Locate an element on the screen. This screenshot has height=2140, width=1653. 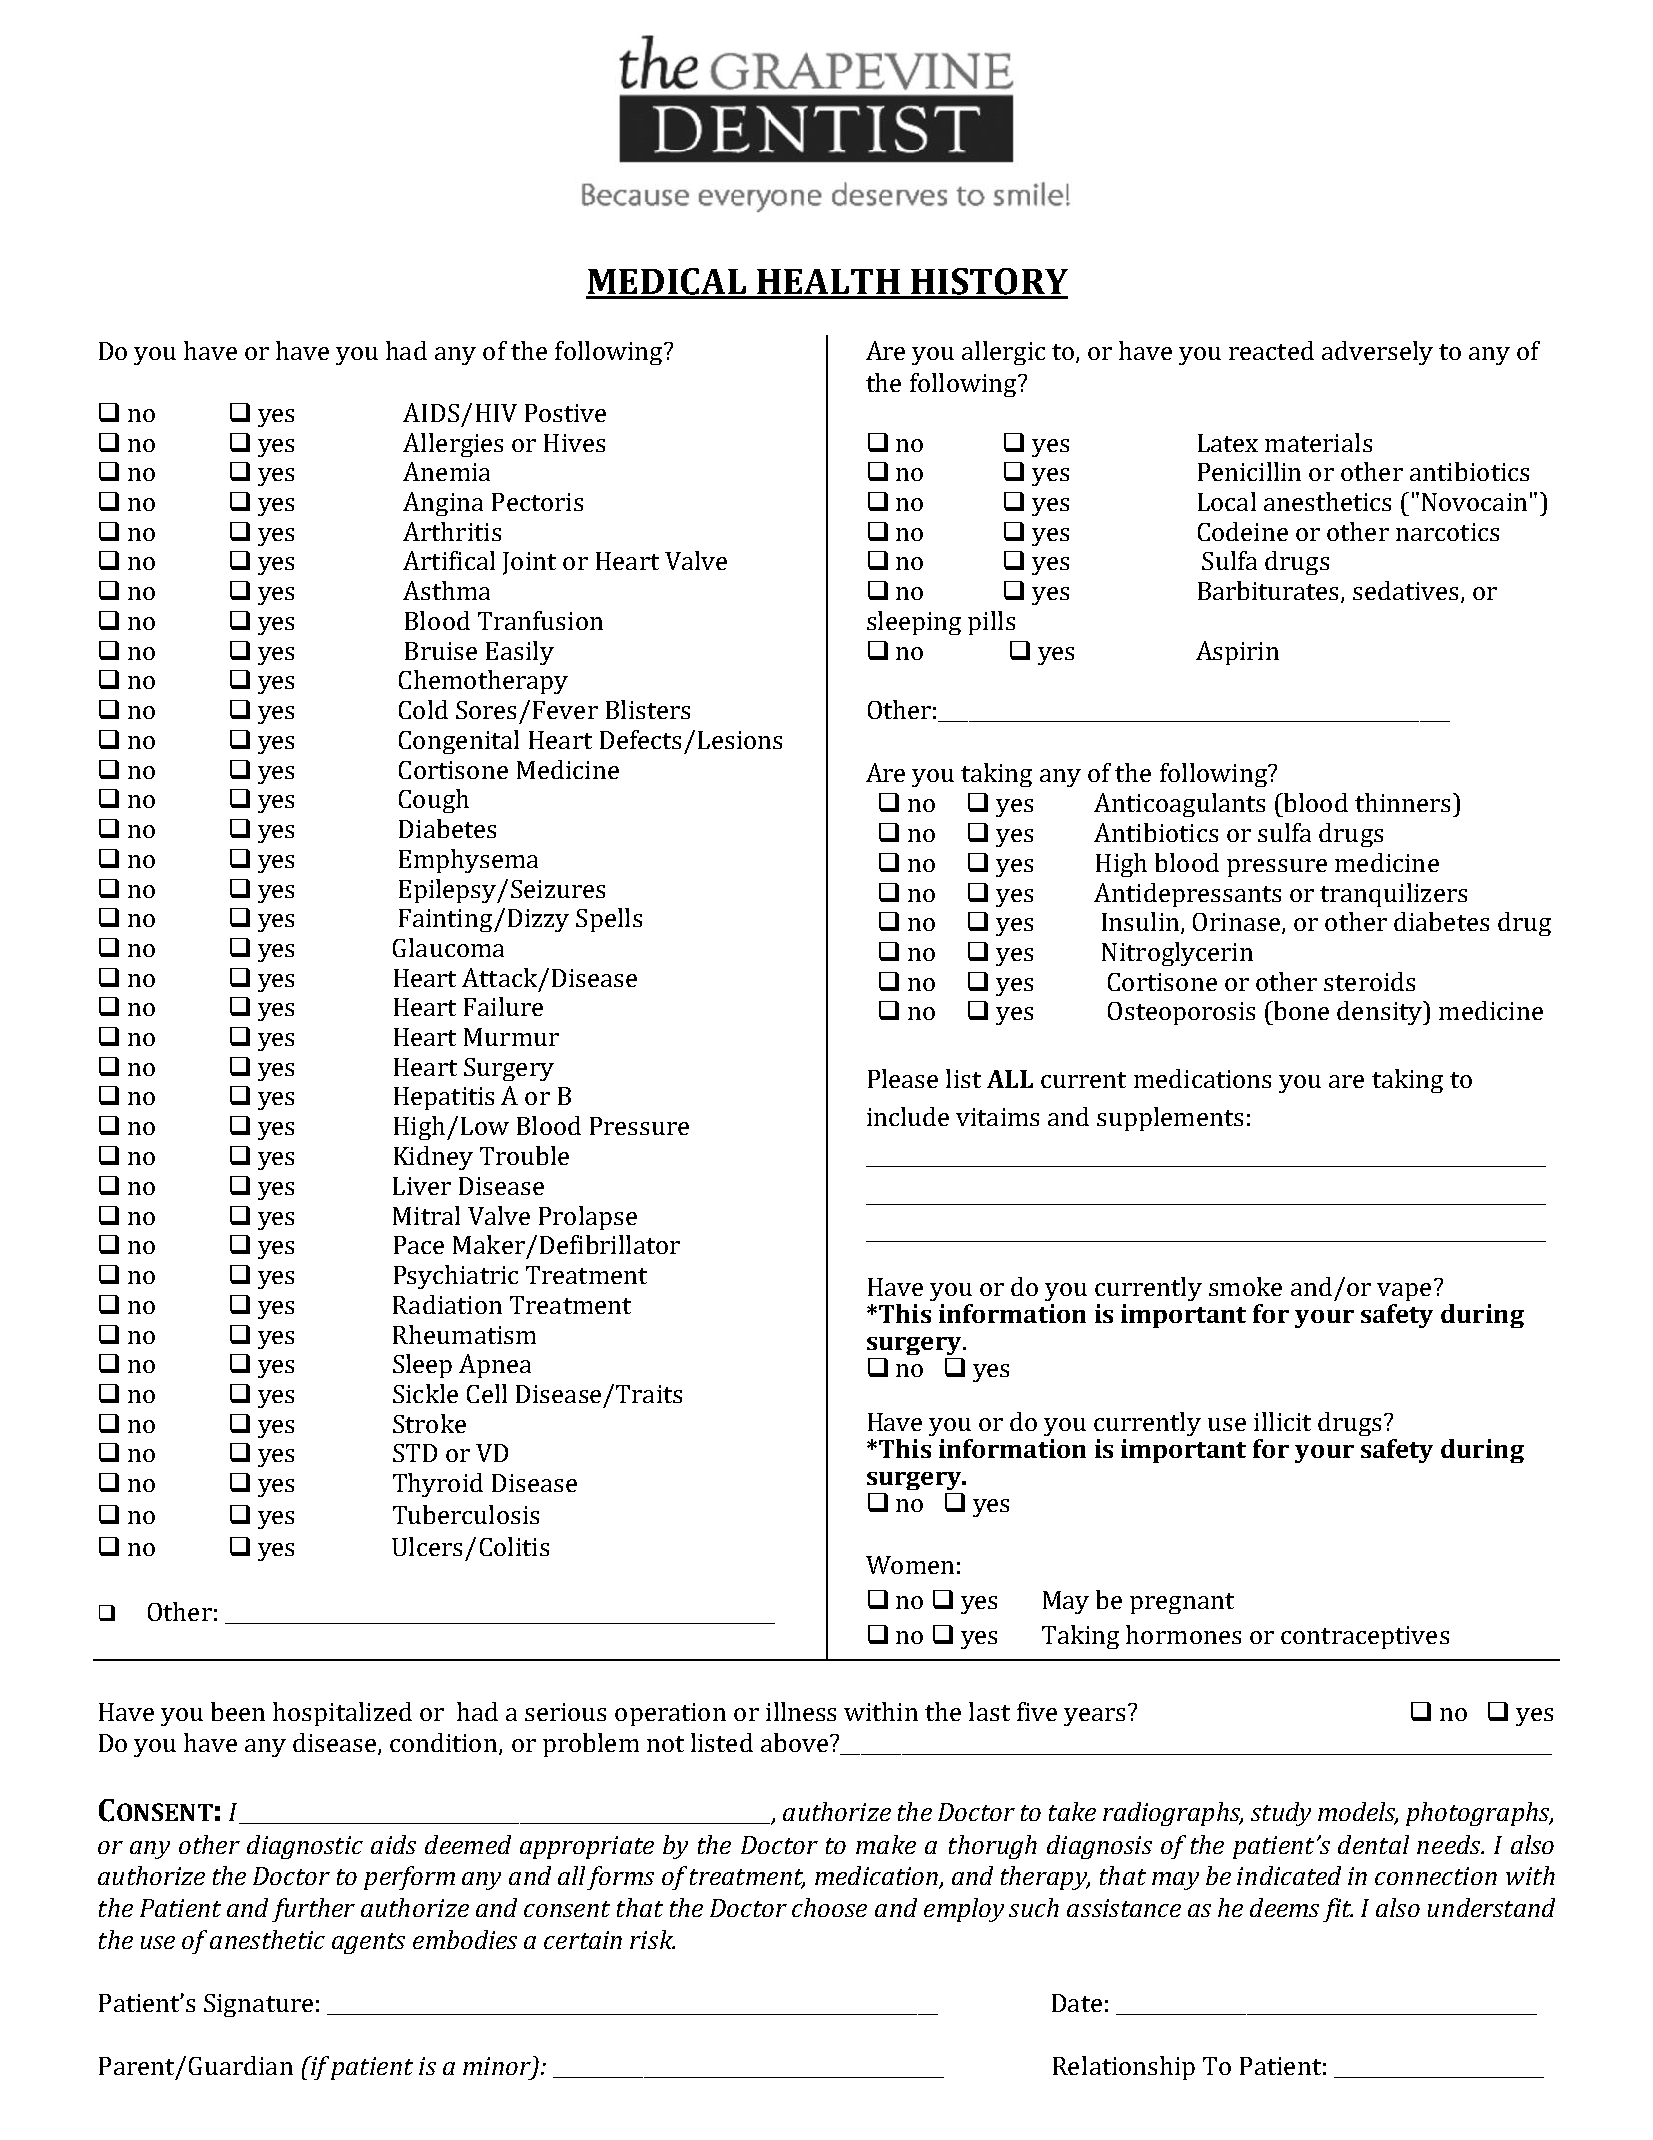
Please is located at coordinates (903, 1078).
